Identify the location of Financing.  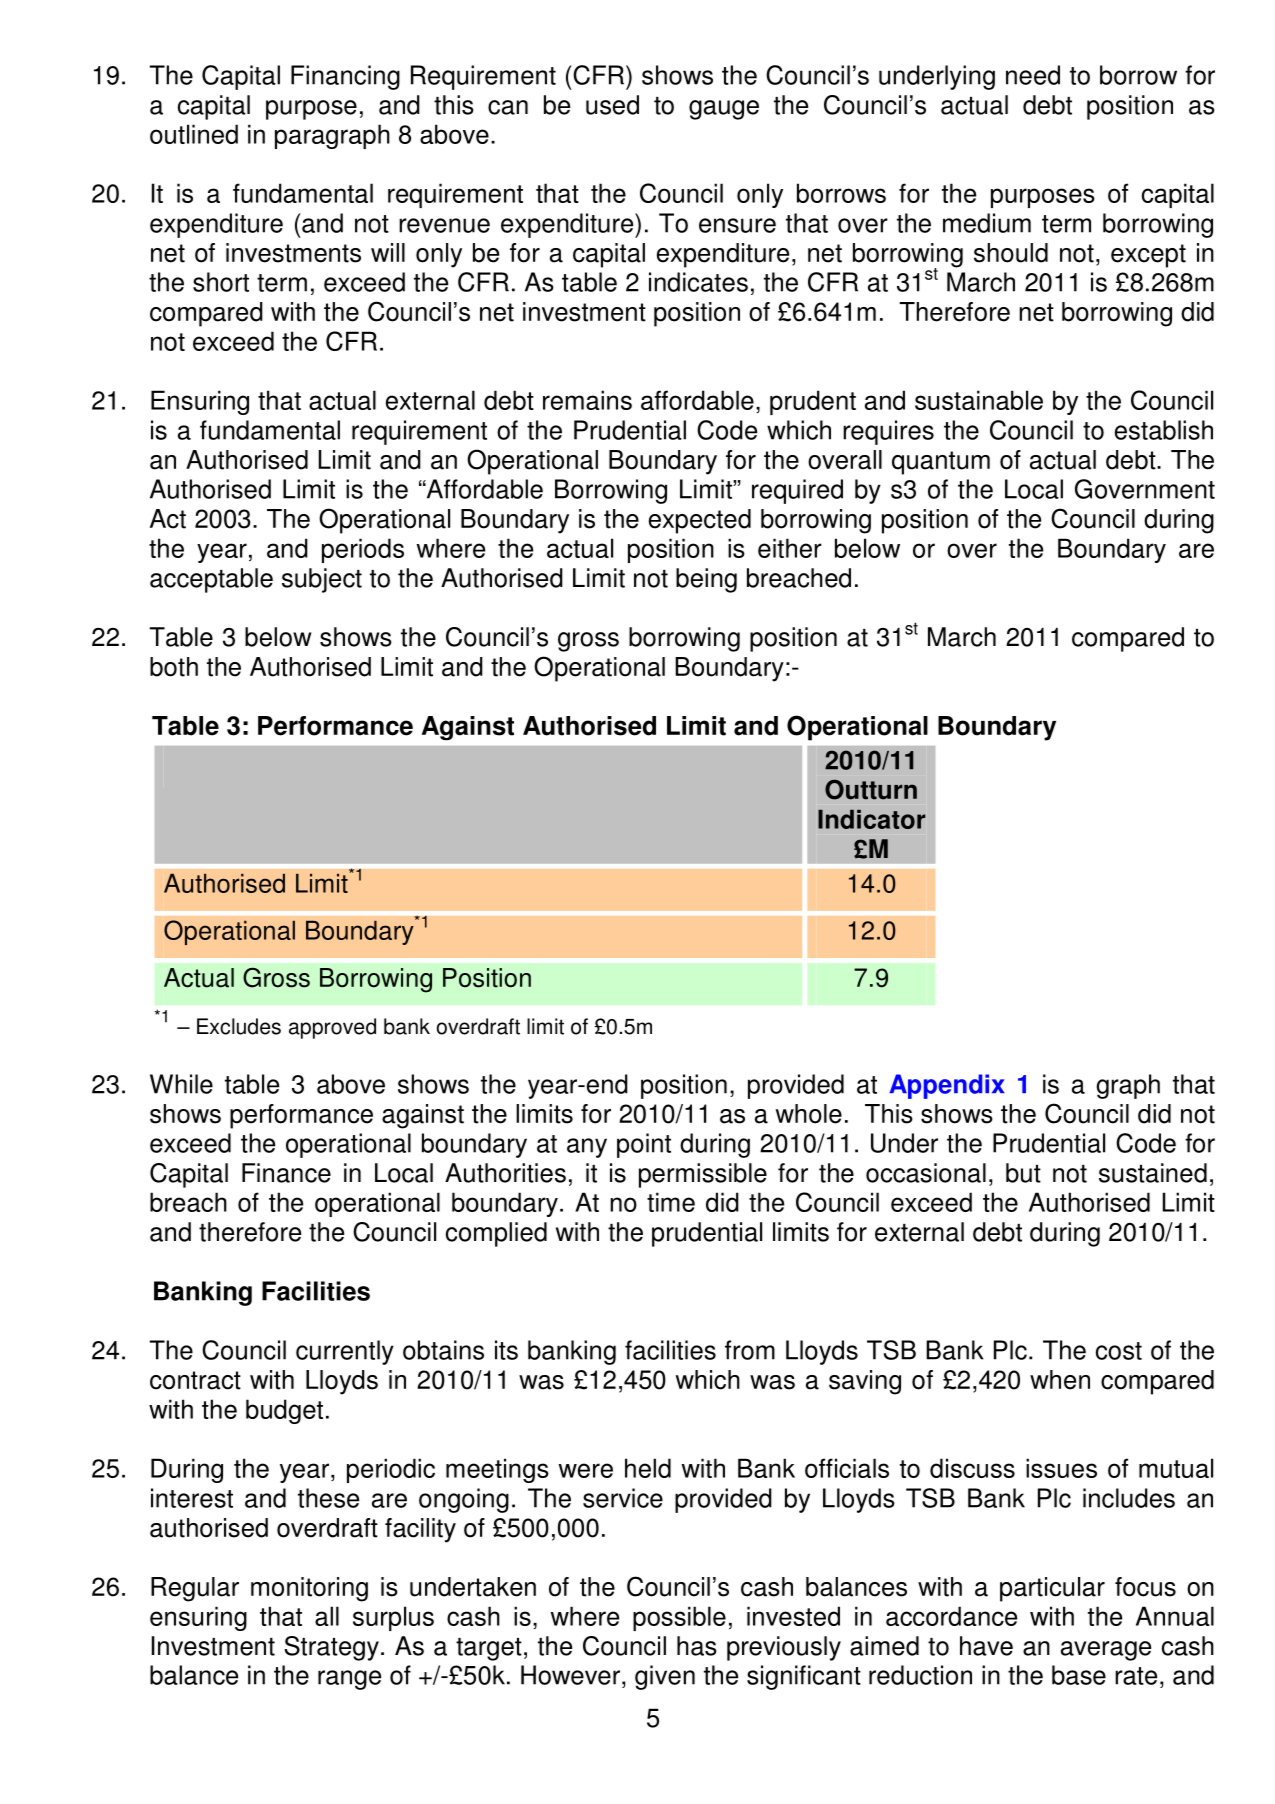
(345, 77).
